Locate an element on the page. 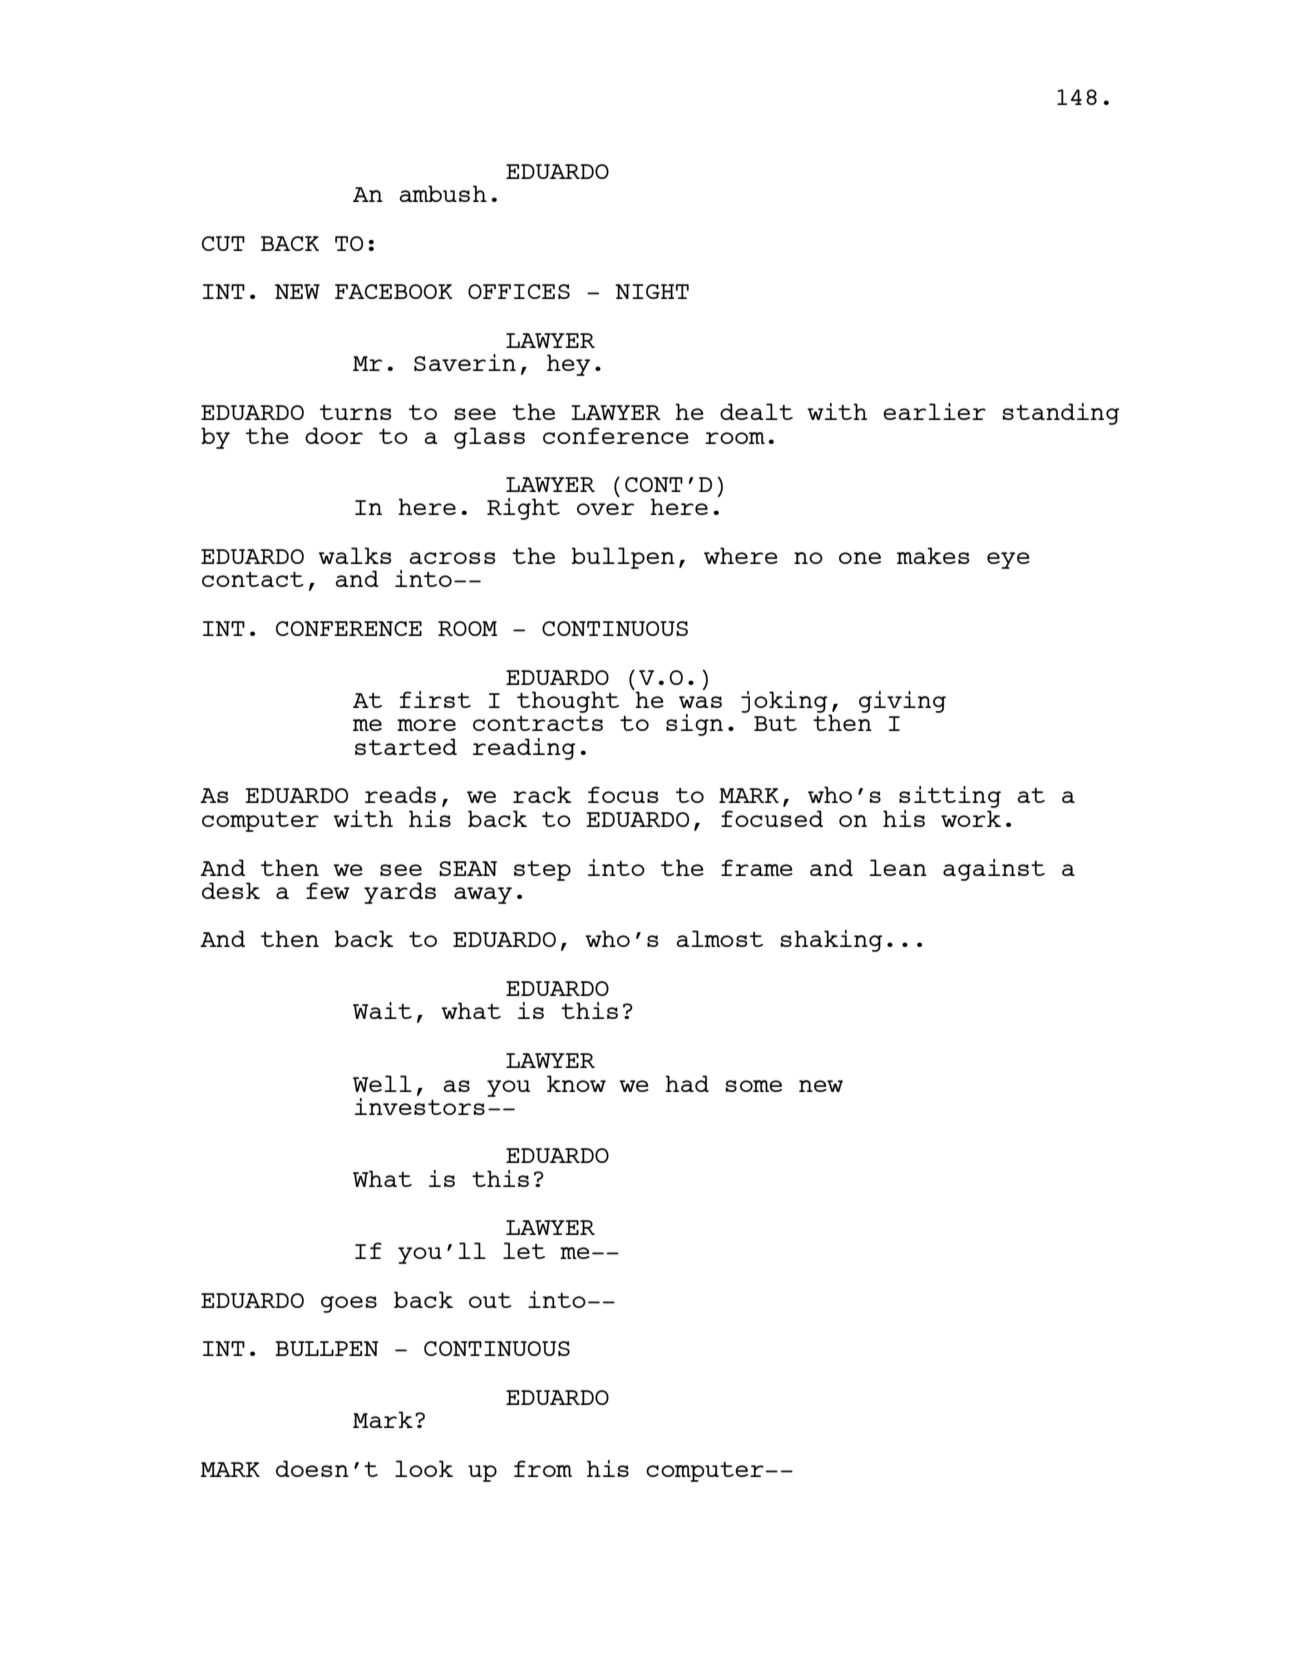  earlier is located at coordinates (934, 411).
